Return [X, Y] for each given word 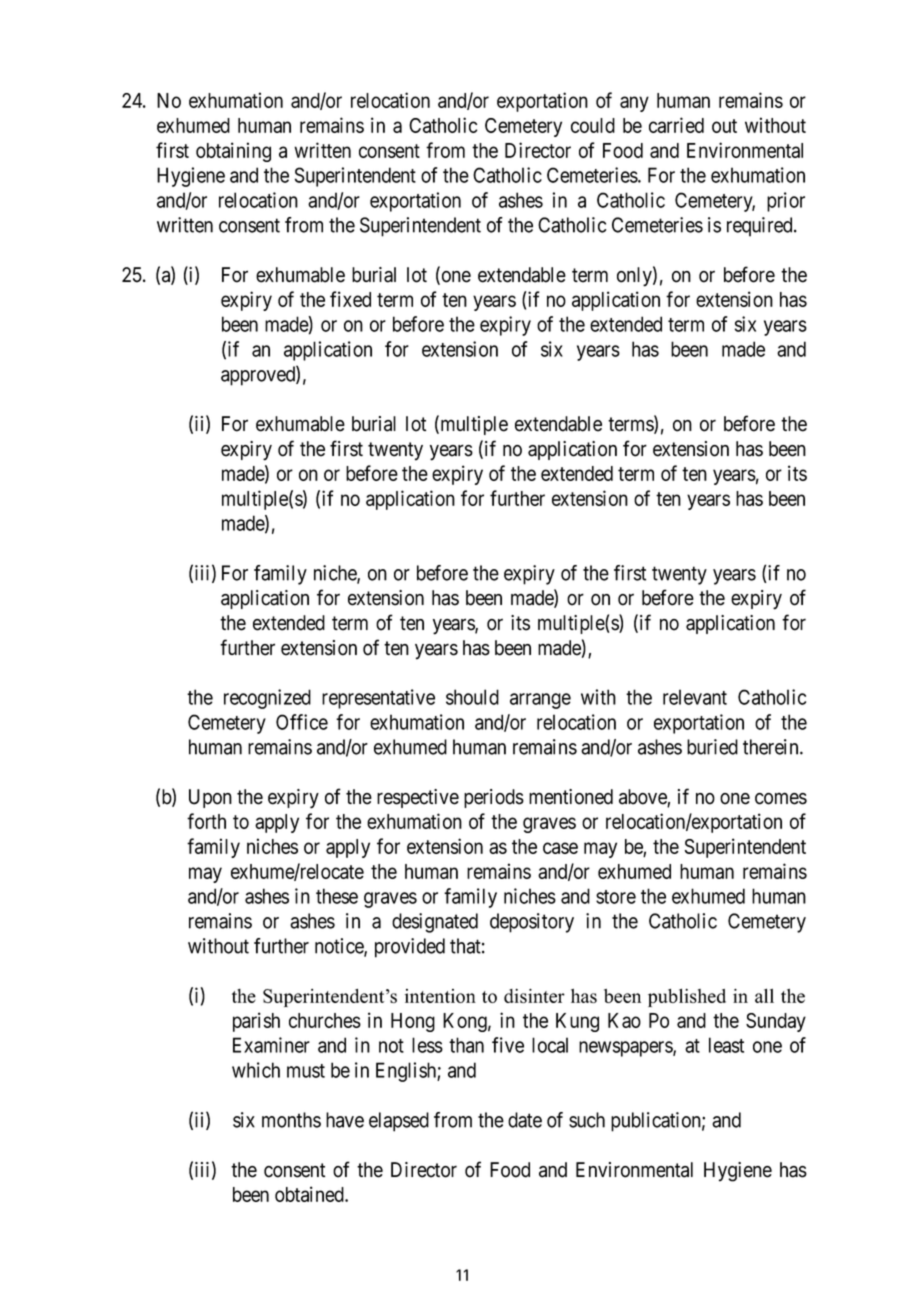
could [593, 125]
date [525, 1120]
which [256, 1070]
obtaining [233, 152]
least [726, 1045]
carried [676, 125]
